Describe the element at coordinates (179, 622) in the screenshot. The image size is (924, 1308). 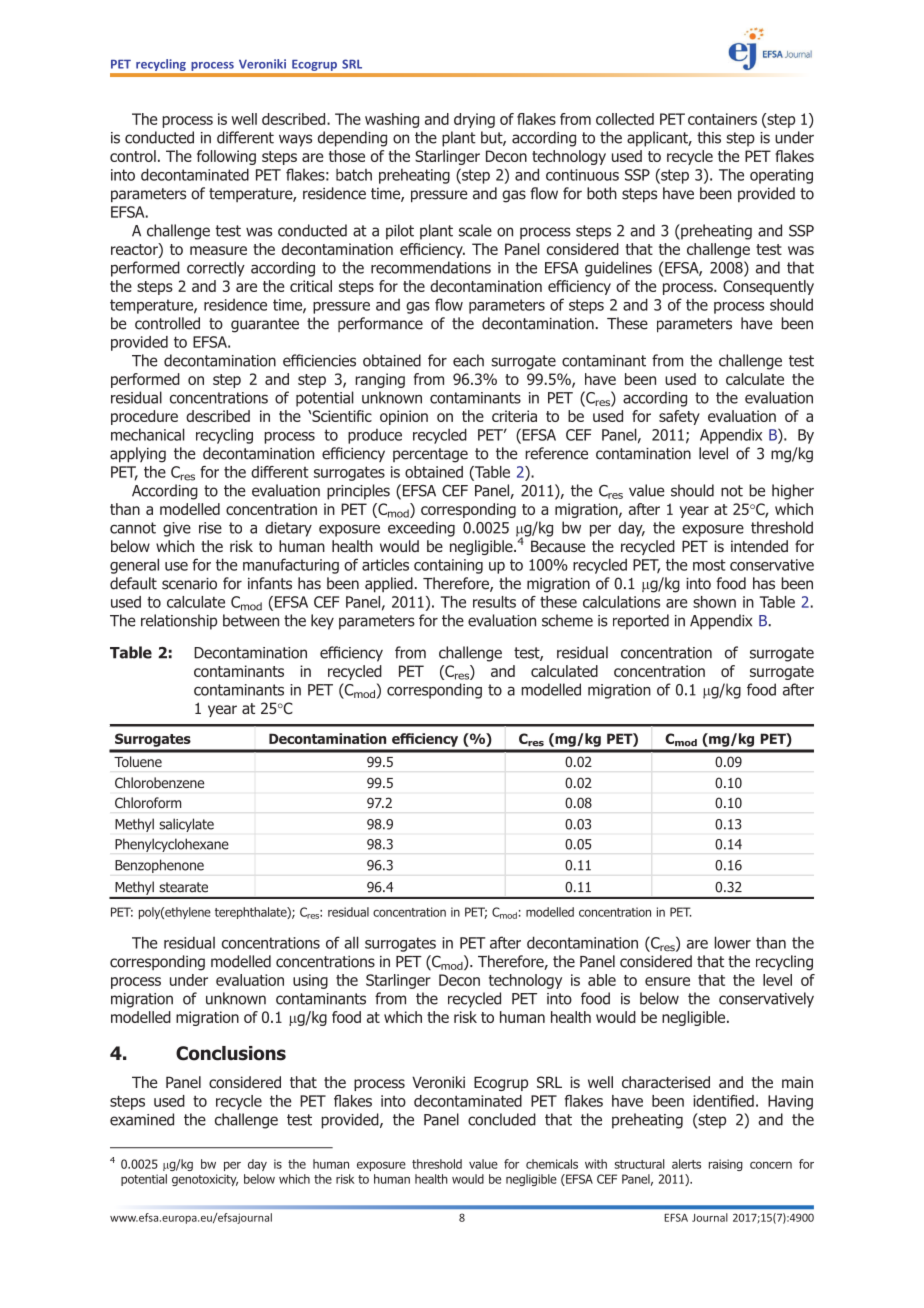
I see `relationship` at that location.
